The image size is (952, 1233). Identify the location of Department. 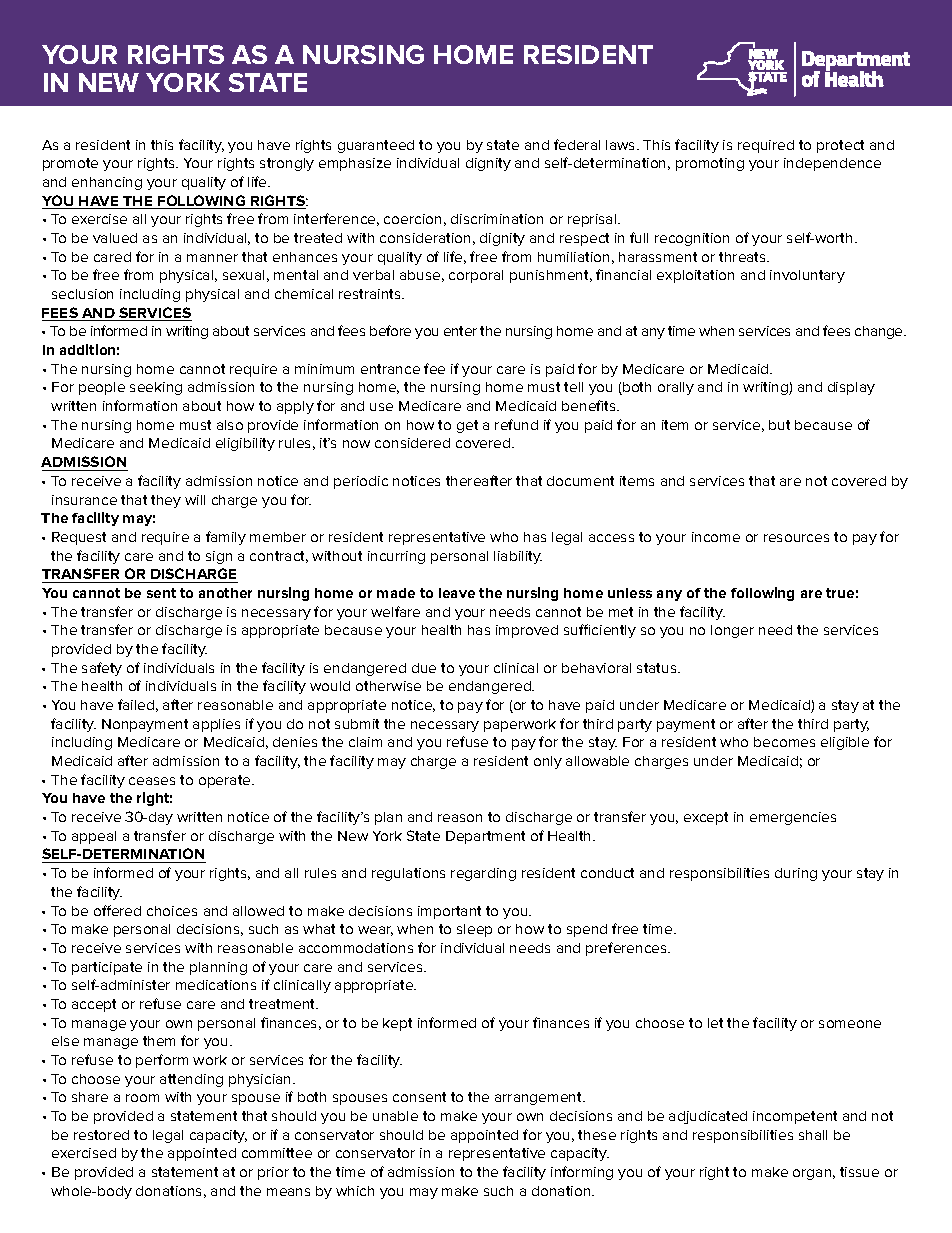
(485, 837).
